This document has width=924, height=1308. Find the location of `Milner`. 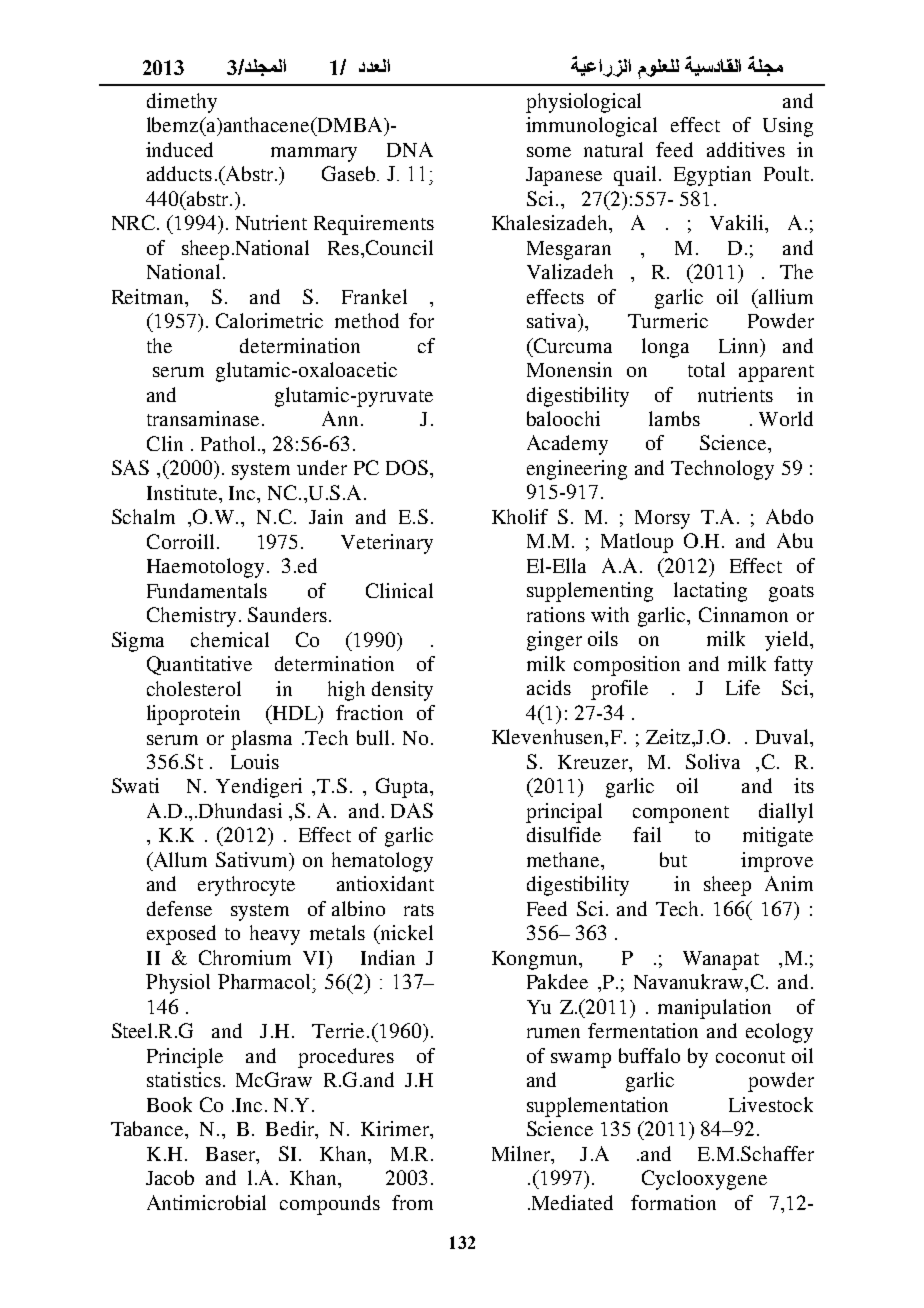

Milner is located at coordinates (522, 1153).
